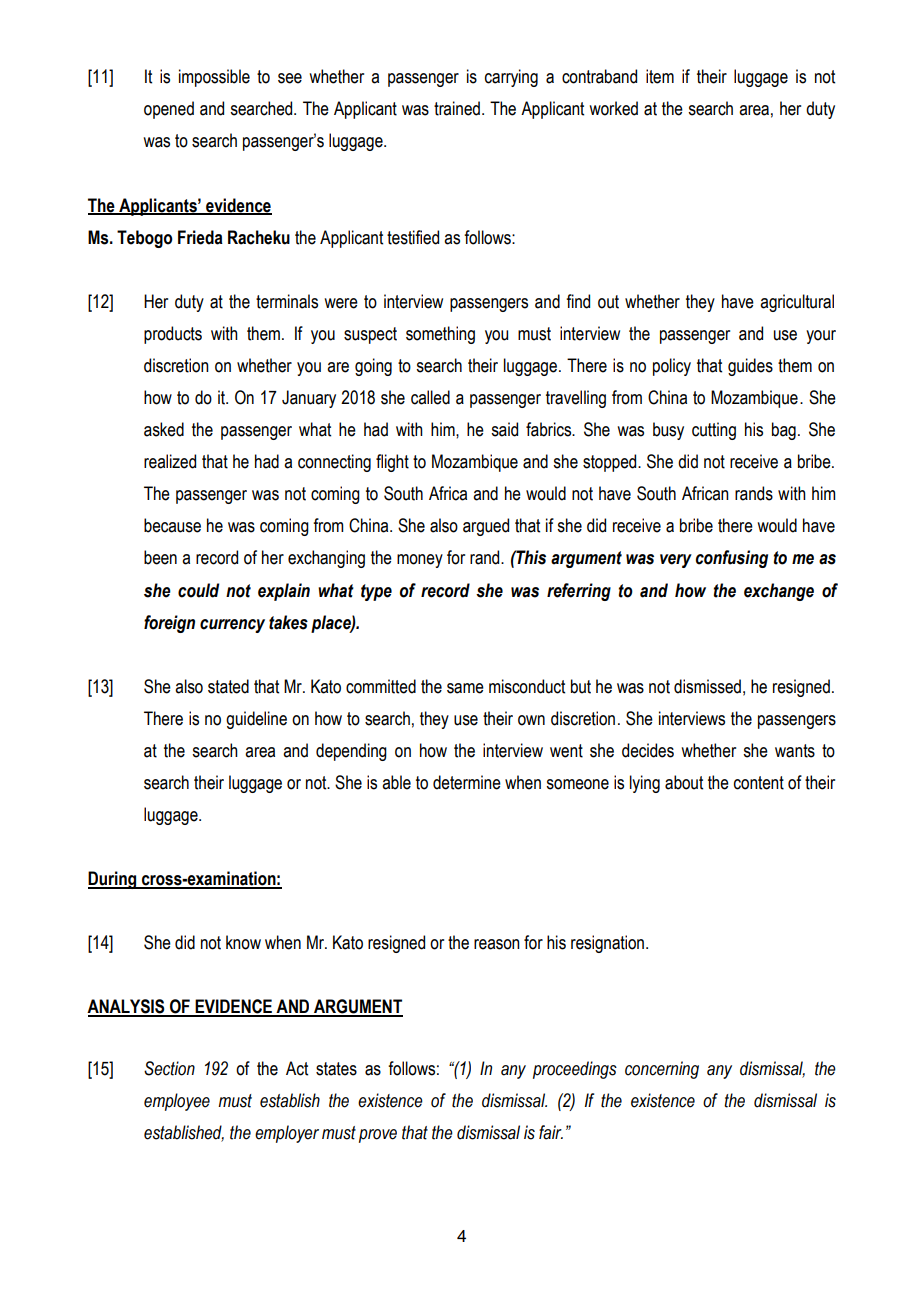 The width and height of the screenshot is (924, 1307). I want to click on content, so click(759, 783).
